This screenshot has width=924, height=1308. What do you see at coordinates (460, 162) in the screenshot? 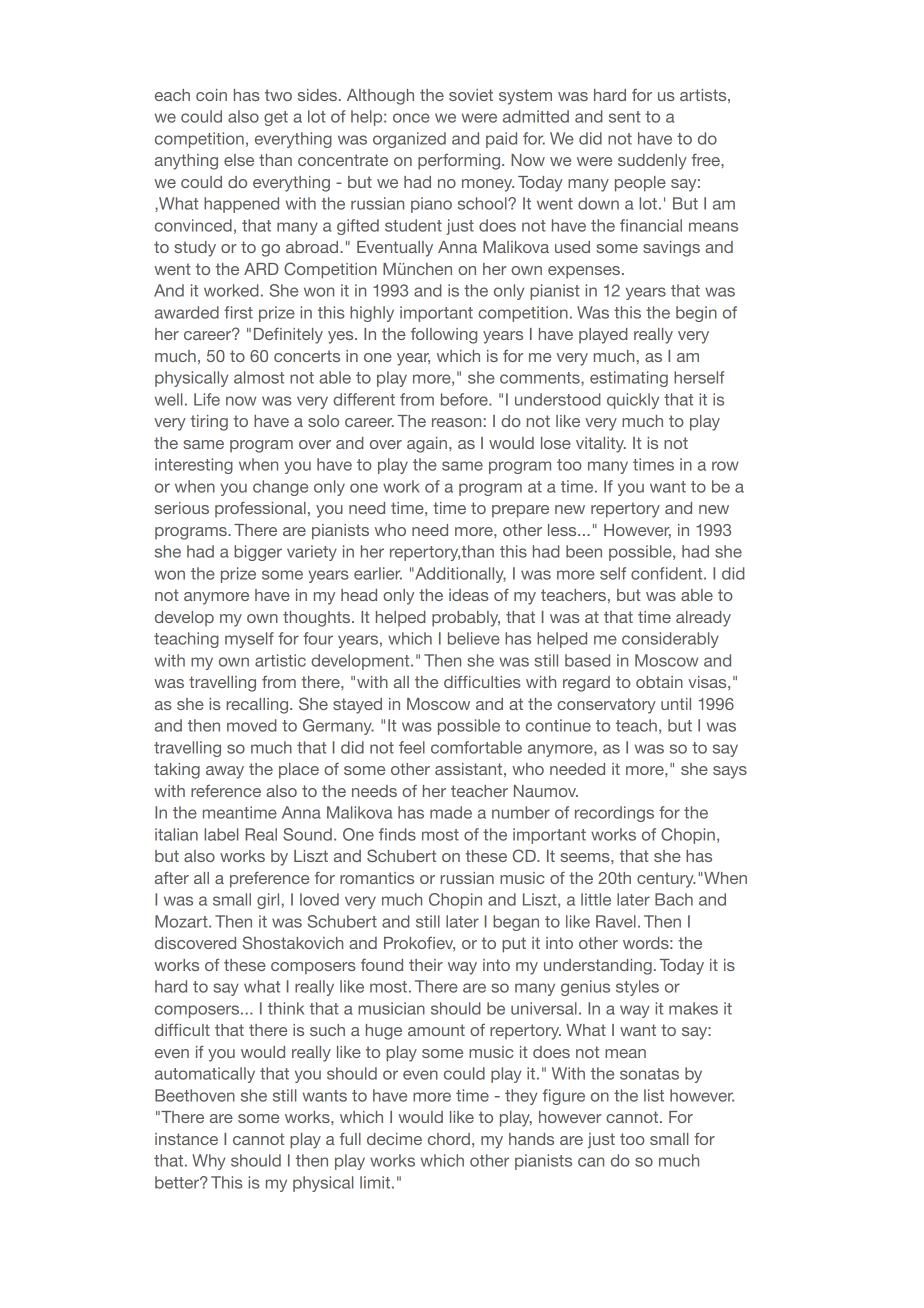
I see `performing` at bounding box center [460, 162].
